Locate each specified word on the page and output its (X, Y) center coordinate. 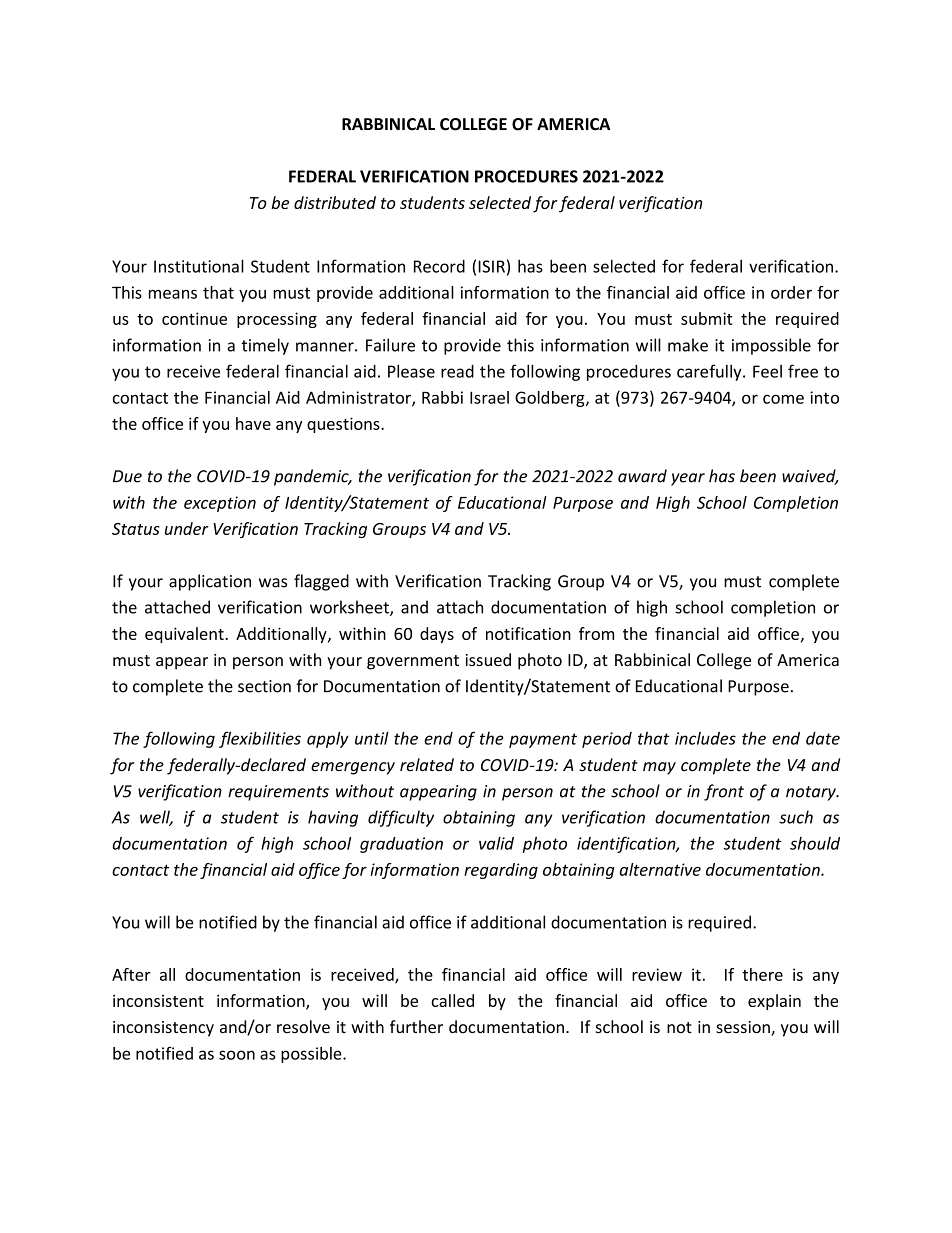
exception (220, 504)
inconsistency (163, 1029)
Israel (489, 397)
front (724, 792)
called (452, 1000)
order (791, 292)
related (427, 764)
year (688, 479)
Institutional (199, 266)
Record (439, 266)
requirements (278, 793)
